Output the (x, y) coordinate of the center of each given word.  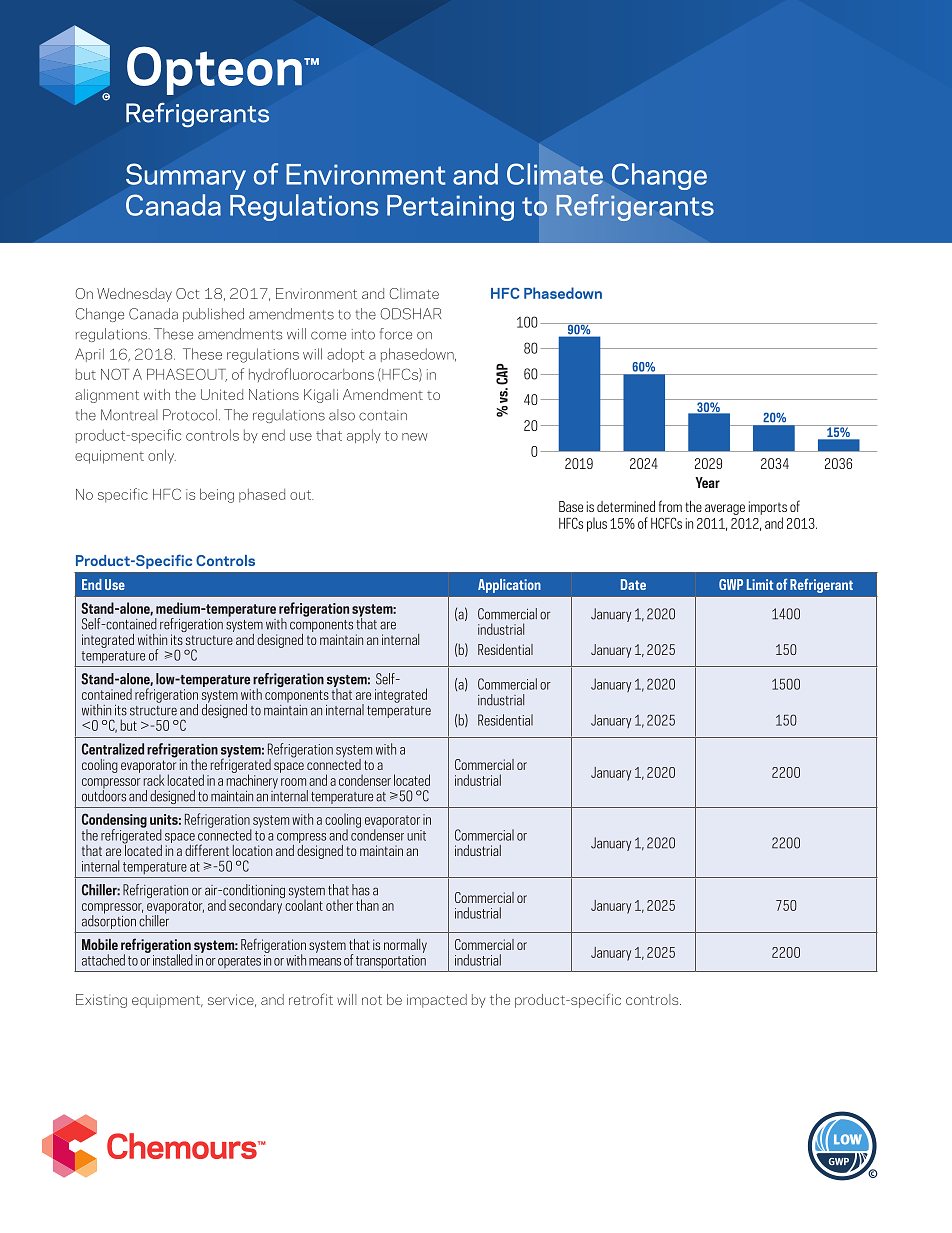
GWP (731, 584)
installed (173, 960)
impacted (437, 1001)
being (217, 495)
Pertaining (450, 208)
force (396, 334)
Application (509, 586)
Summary (186, 176)
